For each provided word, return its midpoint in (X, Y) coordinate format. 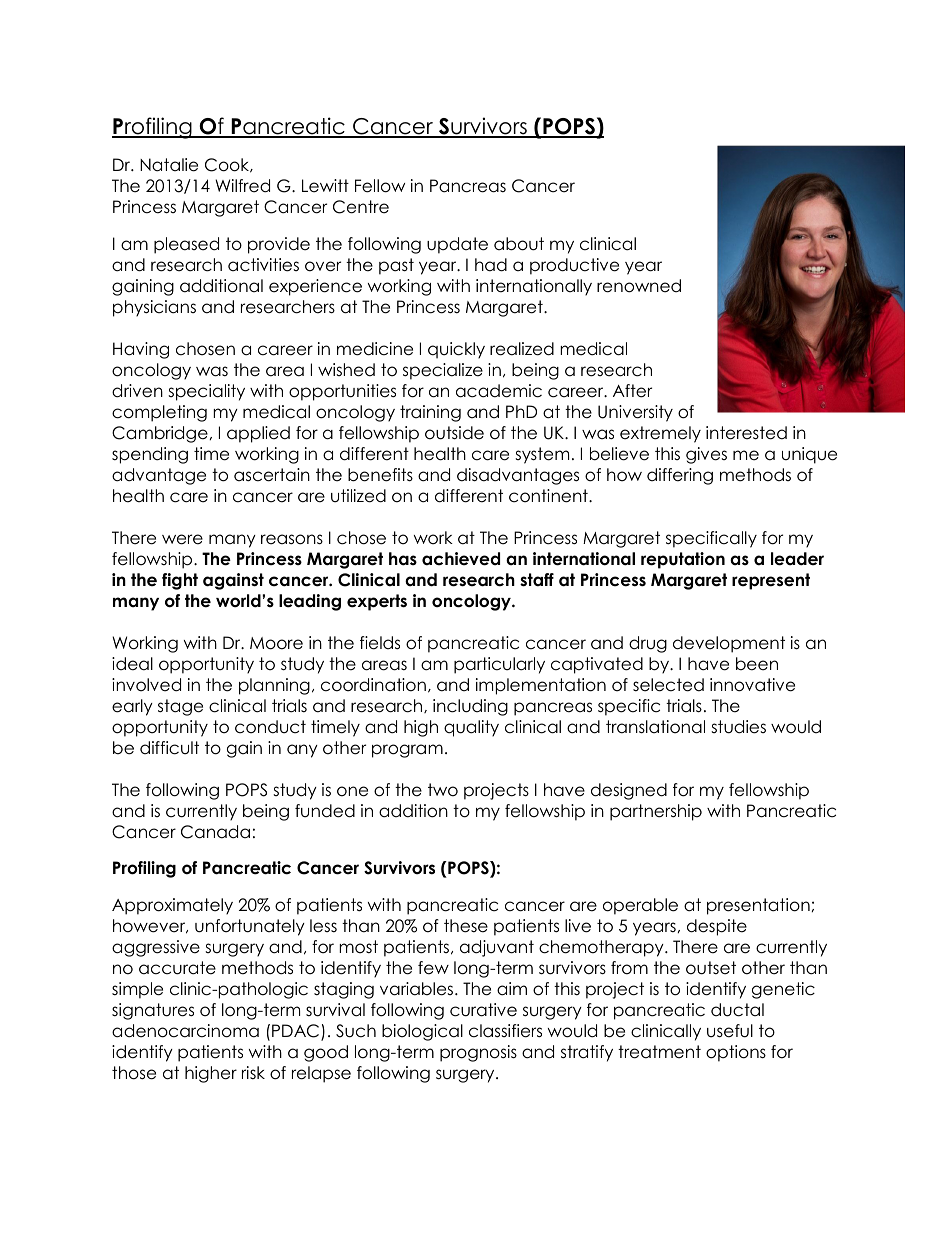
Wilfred (242, 186)
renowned (639, 286)
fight (180, 581)
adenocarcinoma (185, 1031)
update (457, 245)
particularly (499, 665)
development (729, 644)
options (736, 1053)
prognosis (478, 1053)
